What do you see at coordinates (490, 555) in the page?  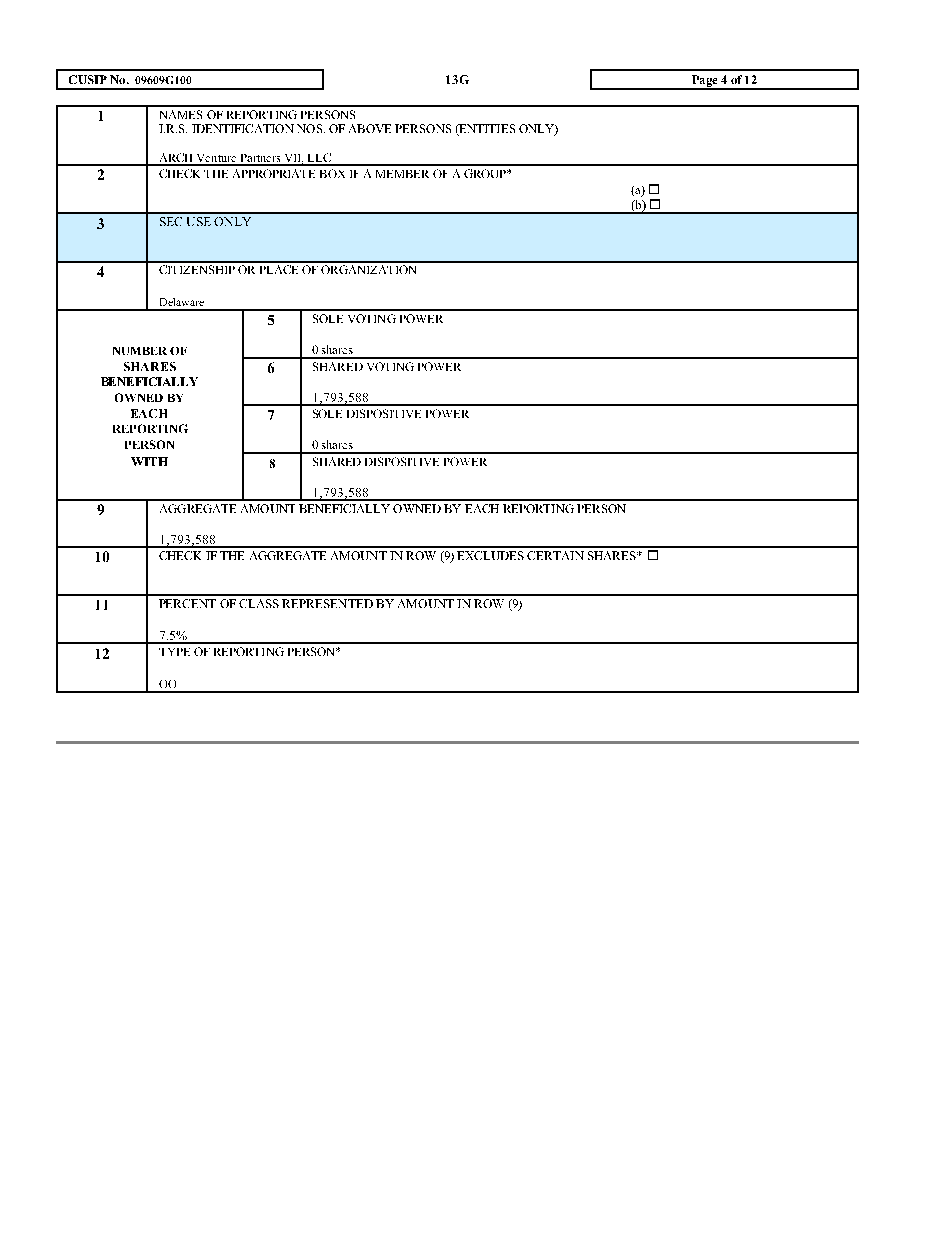 I see `EXCLUDES` at bounding box center [490, 555].
